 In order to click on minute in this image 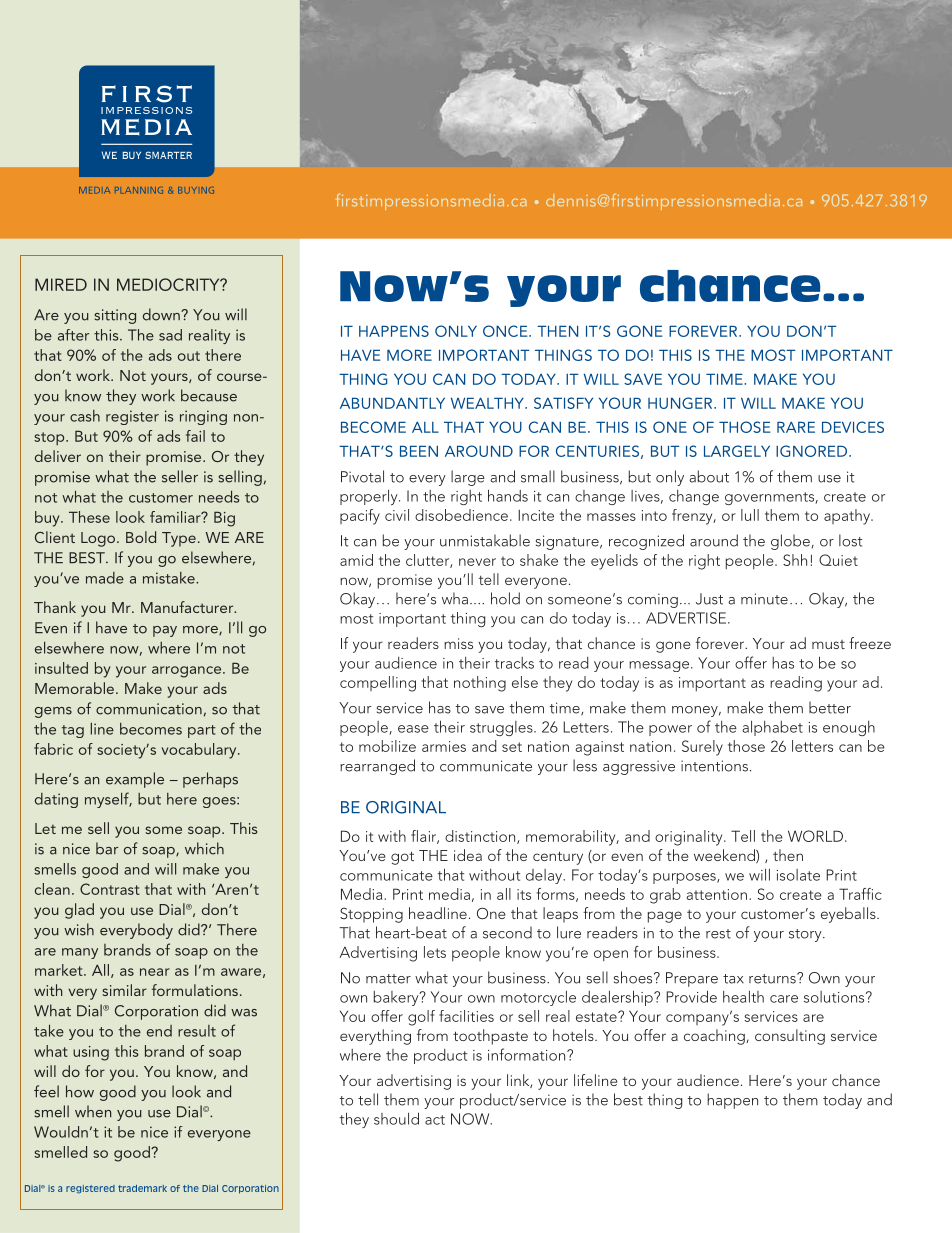, I will do `click(764, 599)`.
